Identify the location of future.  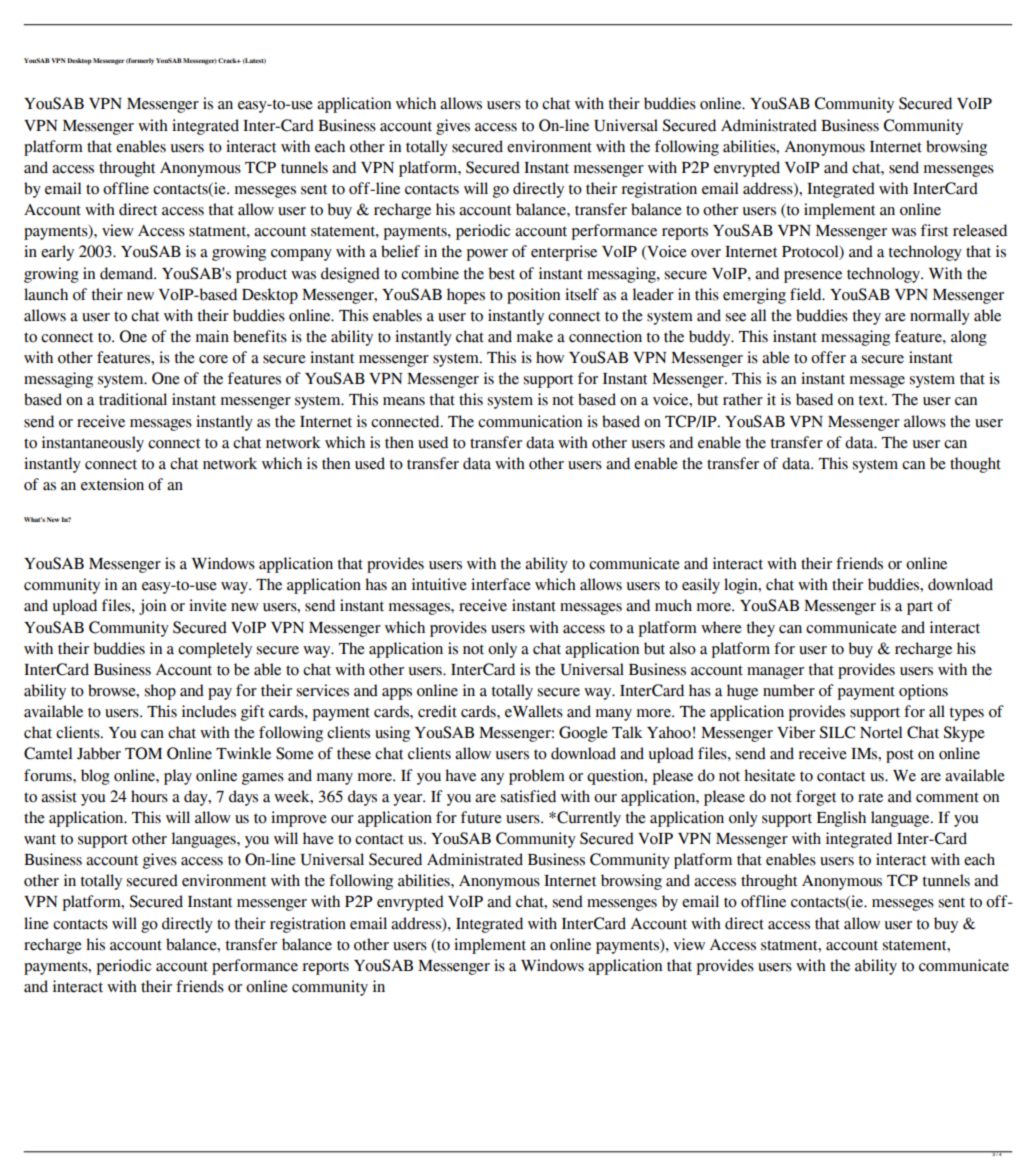
(481, 817).
